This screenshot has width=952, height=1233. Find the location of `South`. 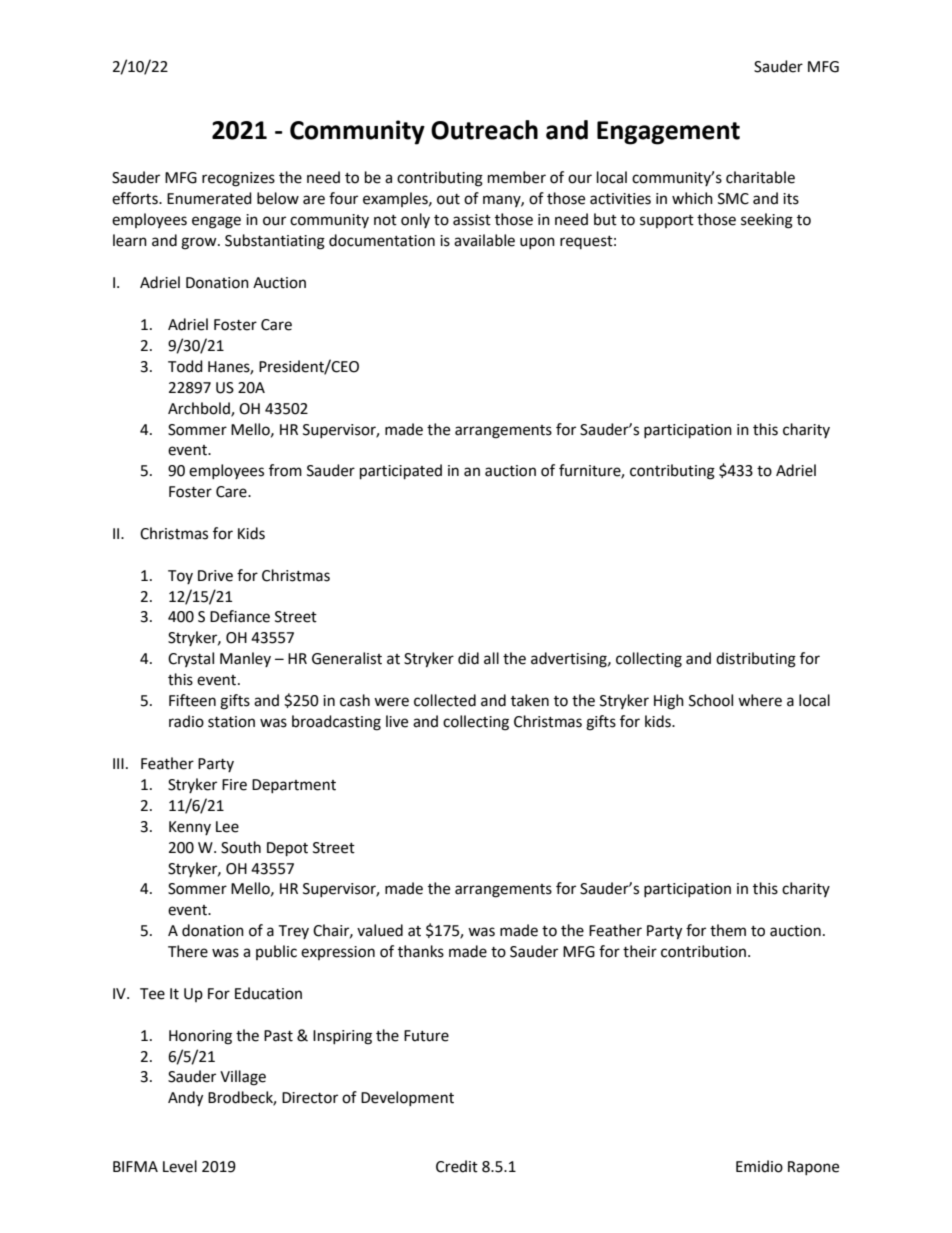

South is located at coordinates (241, 847).
